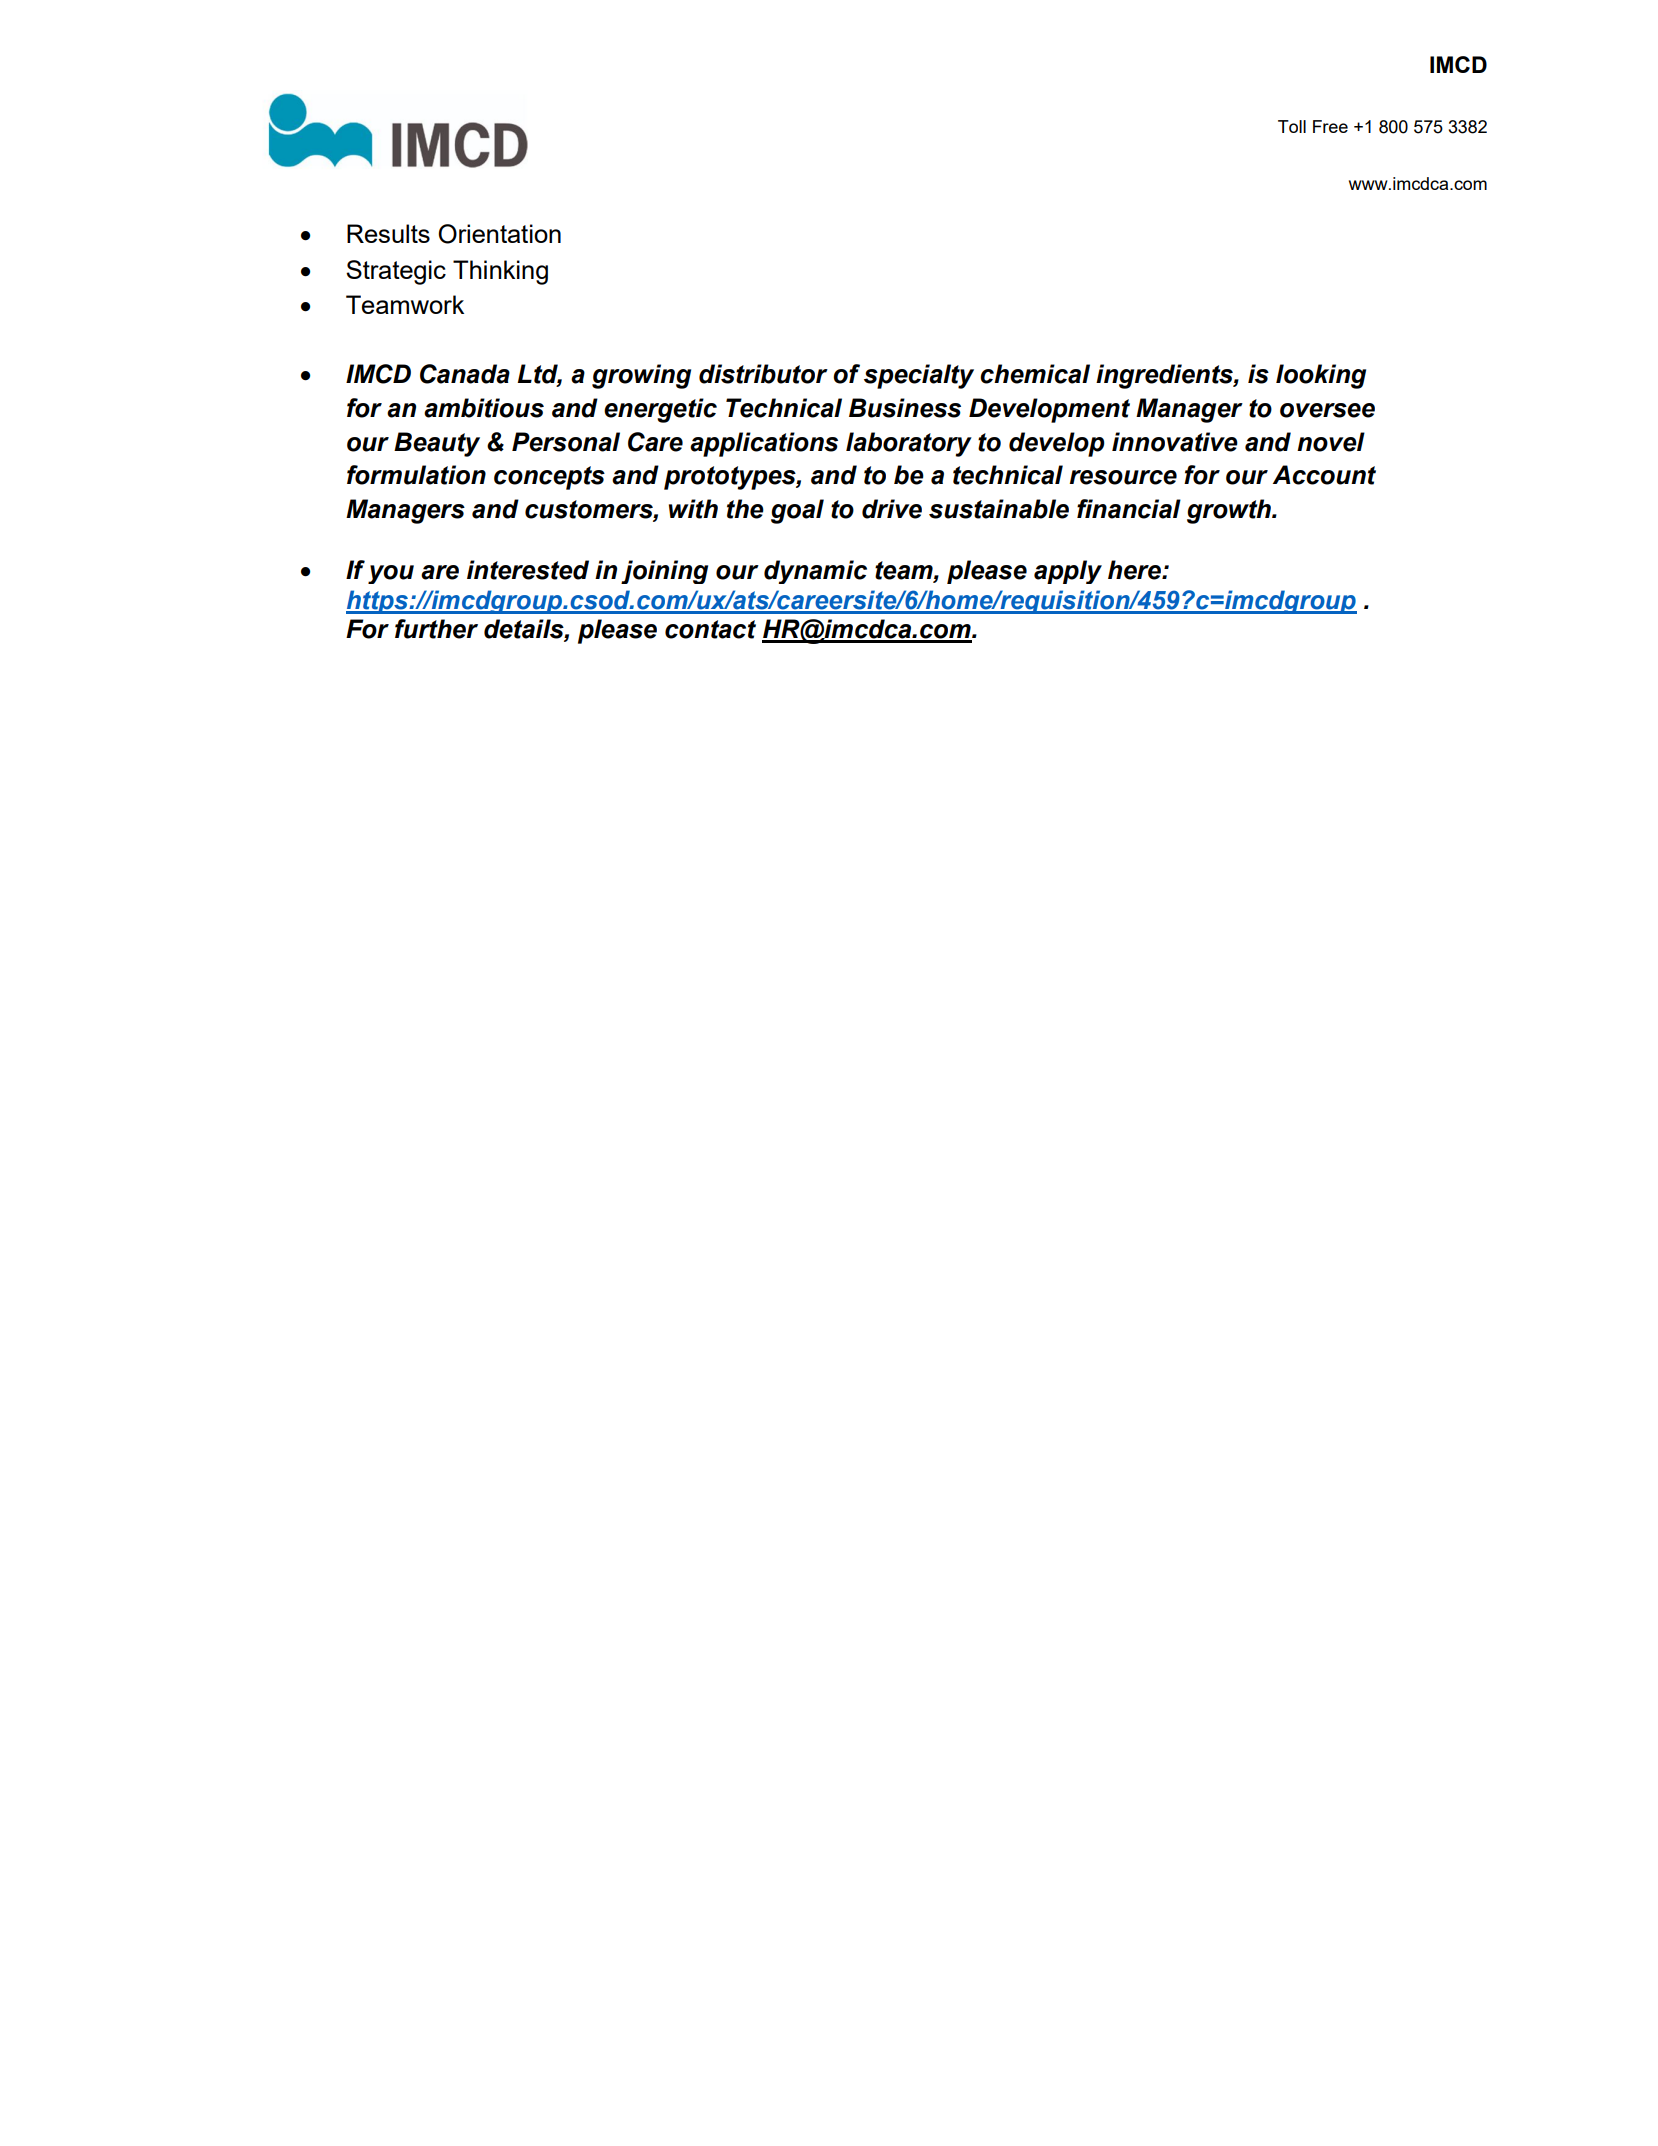 The width and height of the page is (1658, 2146). What do you see at coordinates (1330, 126) in the page?
I see `Free` at bounding box center [1330, 126].
